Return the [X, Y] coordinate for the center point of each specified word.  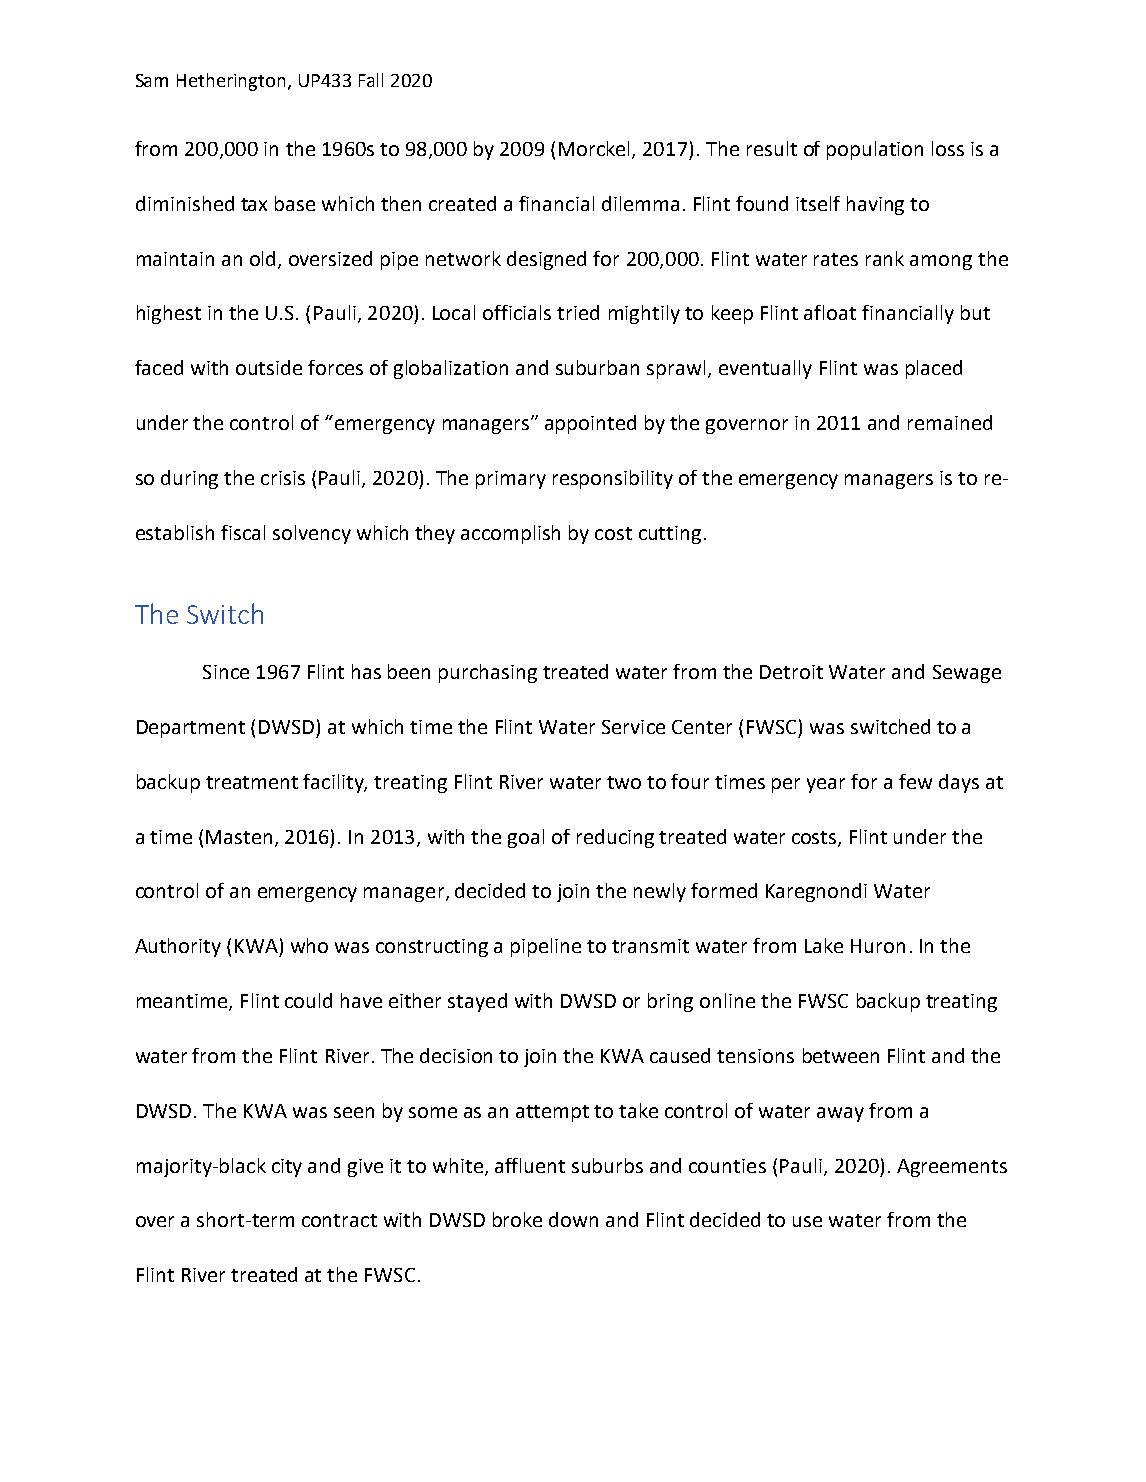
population [875, 150]
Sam [152, 80]
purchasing [488, 673]
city [287, 1168]
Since [226, 672]
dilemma [640, 203]
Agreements [952, 1168]
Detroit [791, 672]
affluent [530, 1165]
